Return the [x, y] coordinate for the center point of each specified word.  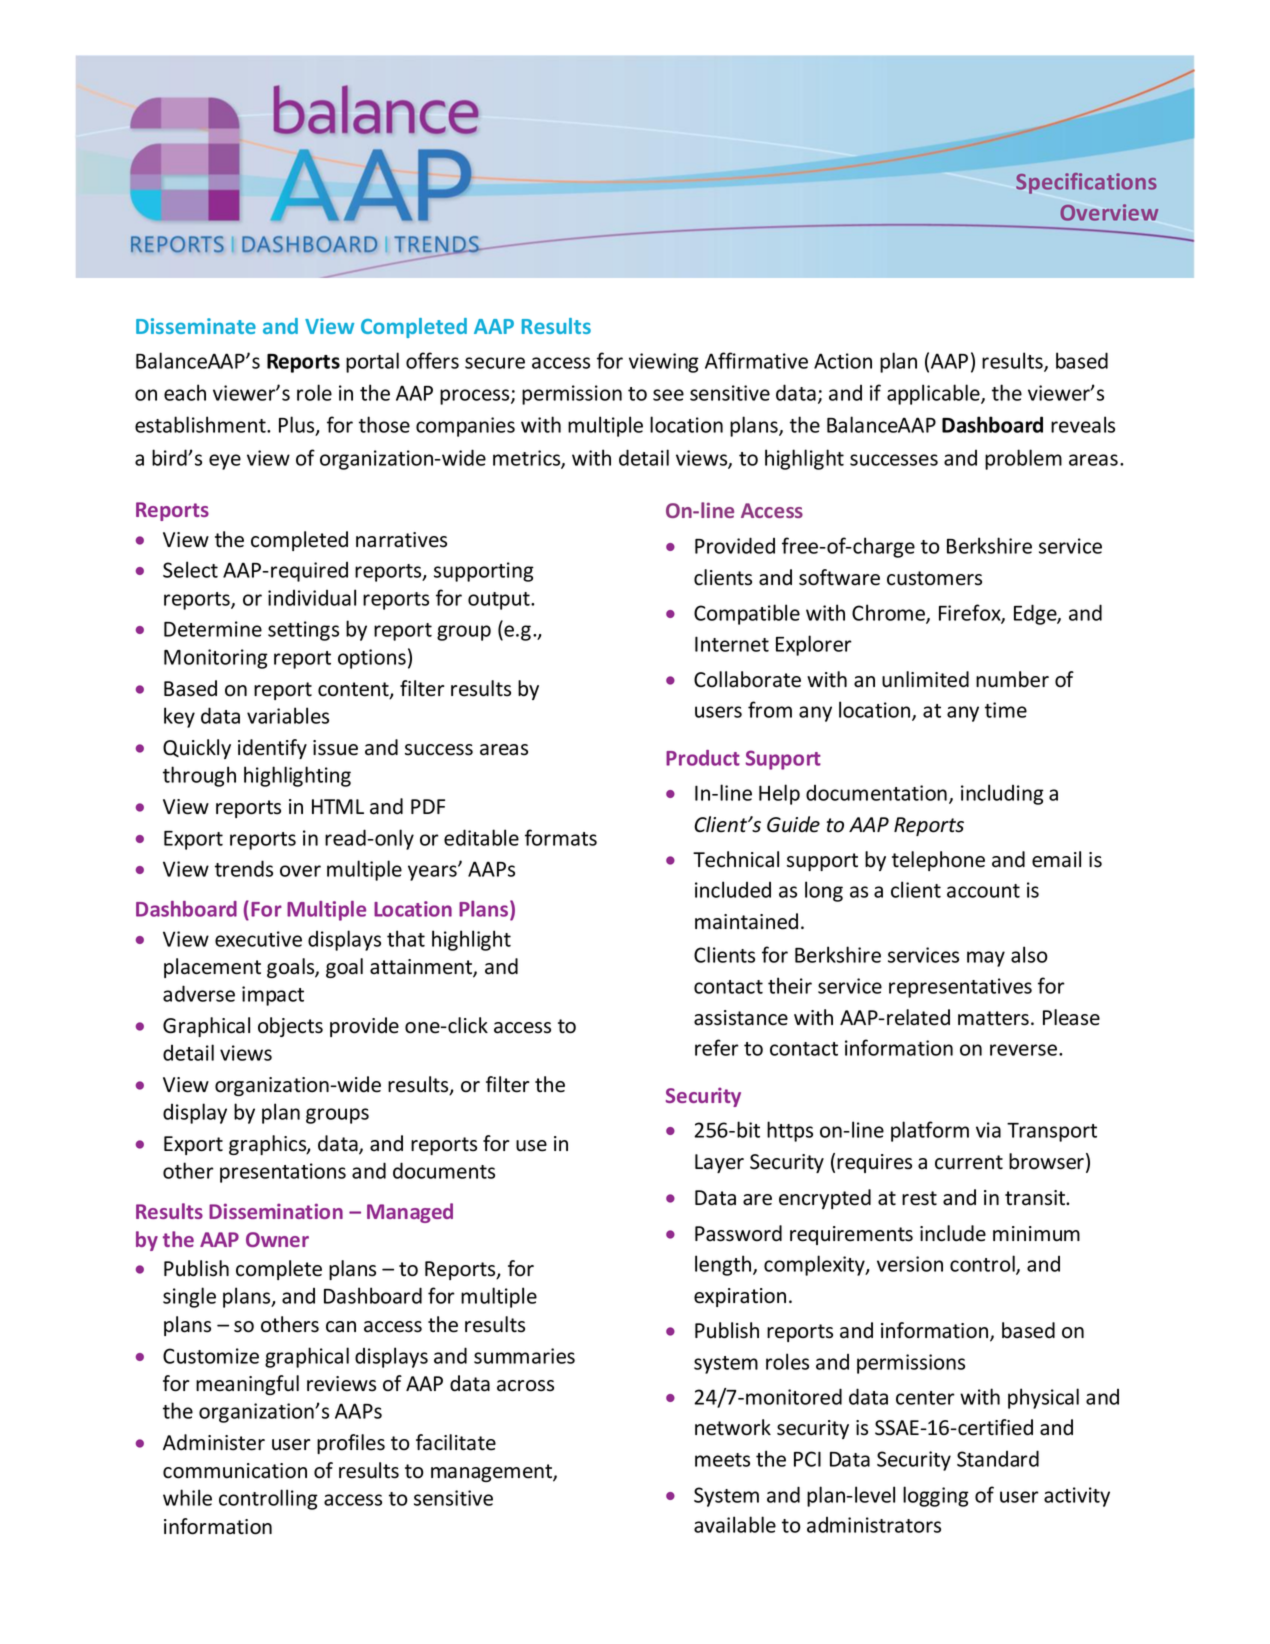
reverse [1025, 1050]
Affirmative [756, 360]
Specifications [1086, 183]
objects [290, 1027]
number [1012, 679]
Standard [998, 1458]
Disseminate [196, 326]
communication [235, 1471]
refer [717, 1047]
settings [303, 631]
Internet [732, 644]
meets [722, 1460]
